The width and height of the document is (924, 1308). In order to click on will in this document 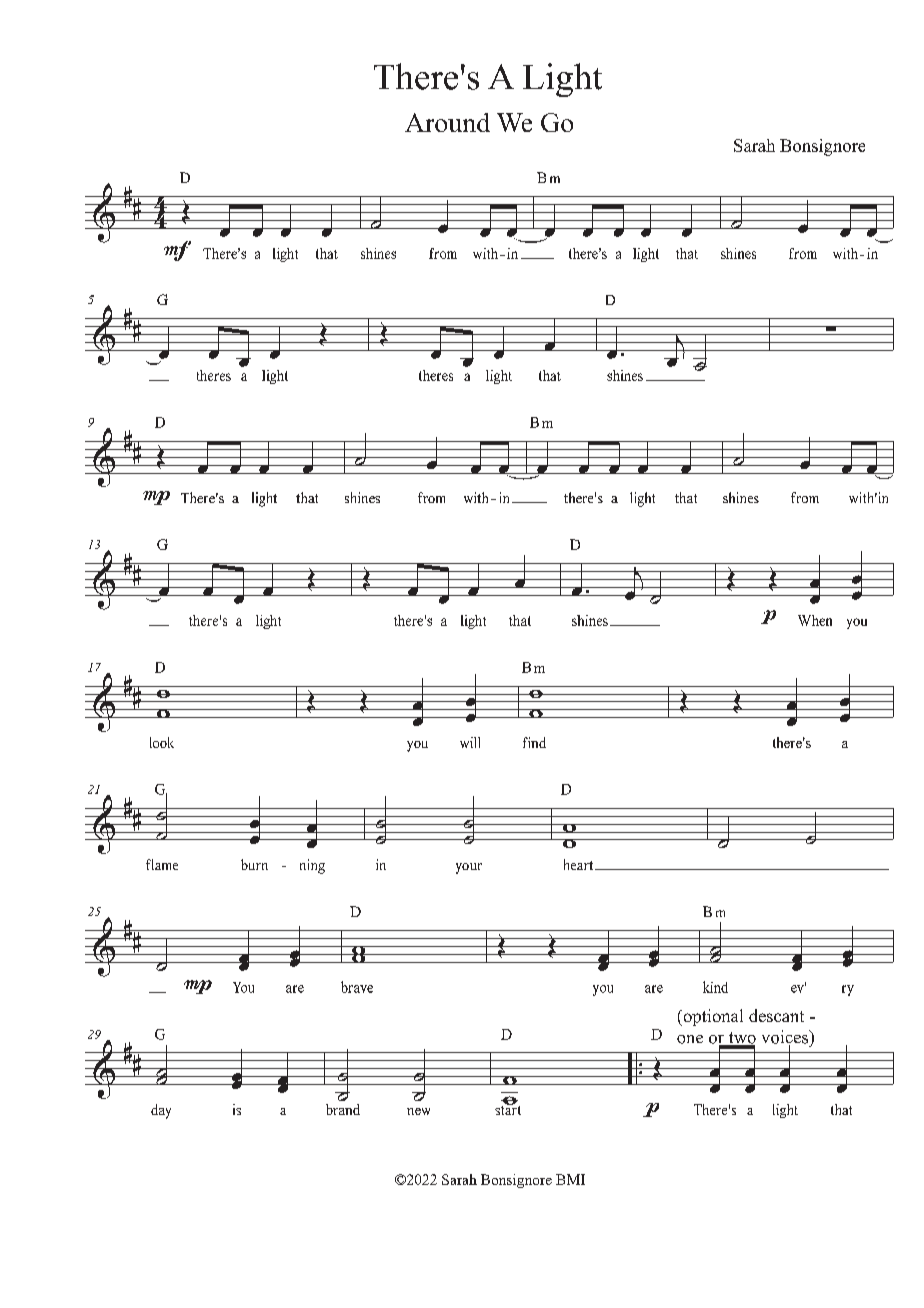, I will do `click(470, 742)`.
